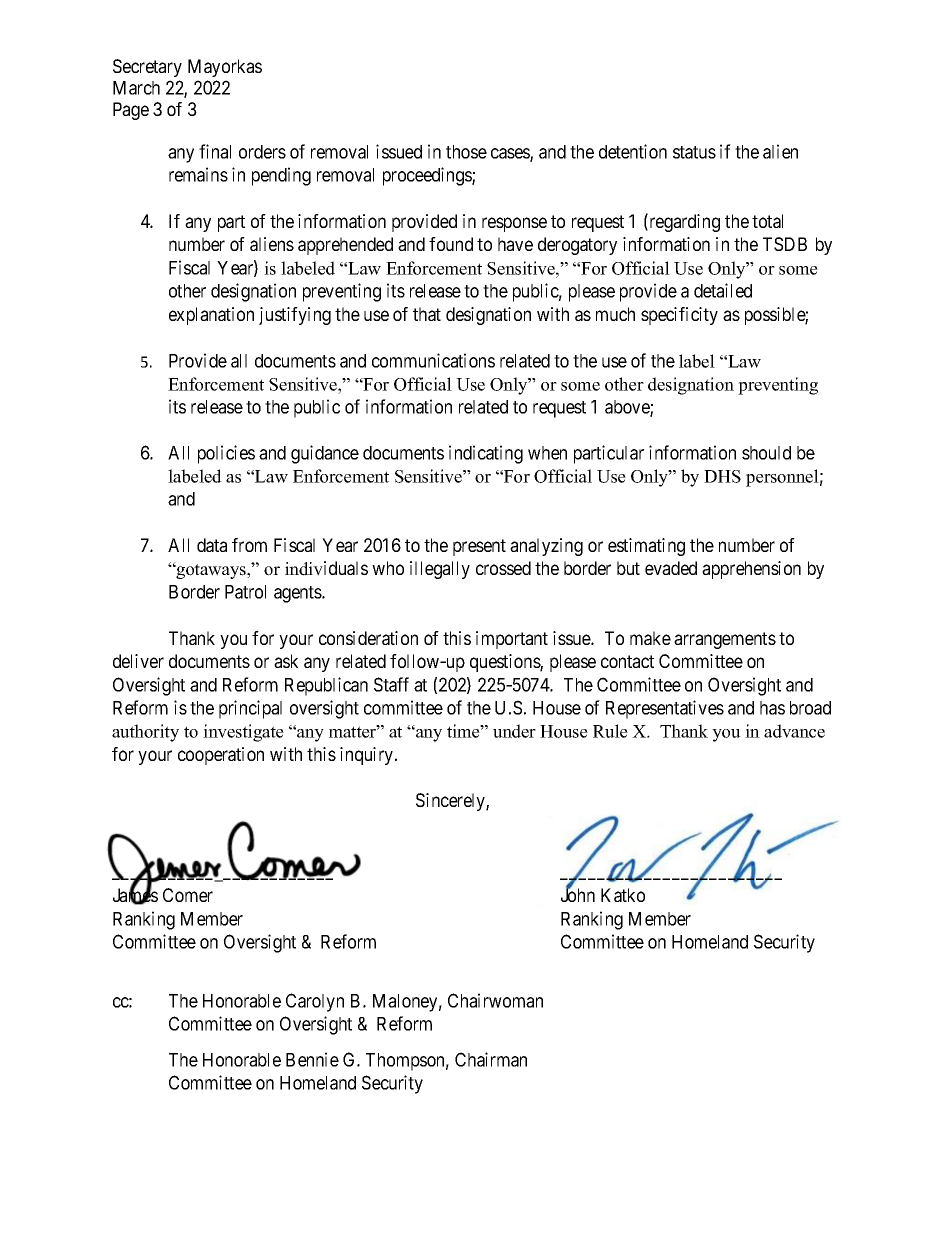 This screenshot has width=952, height=1233. What do you see at coordinates (225, 68) in the screenshot?
I see `Mayorkas` at bounding box center [225, 68].
